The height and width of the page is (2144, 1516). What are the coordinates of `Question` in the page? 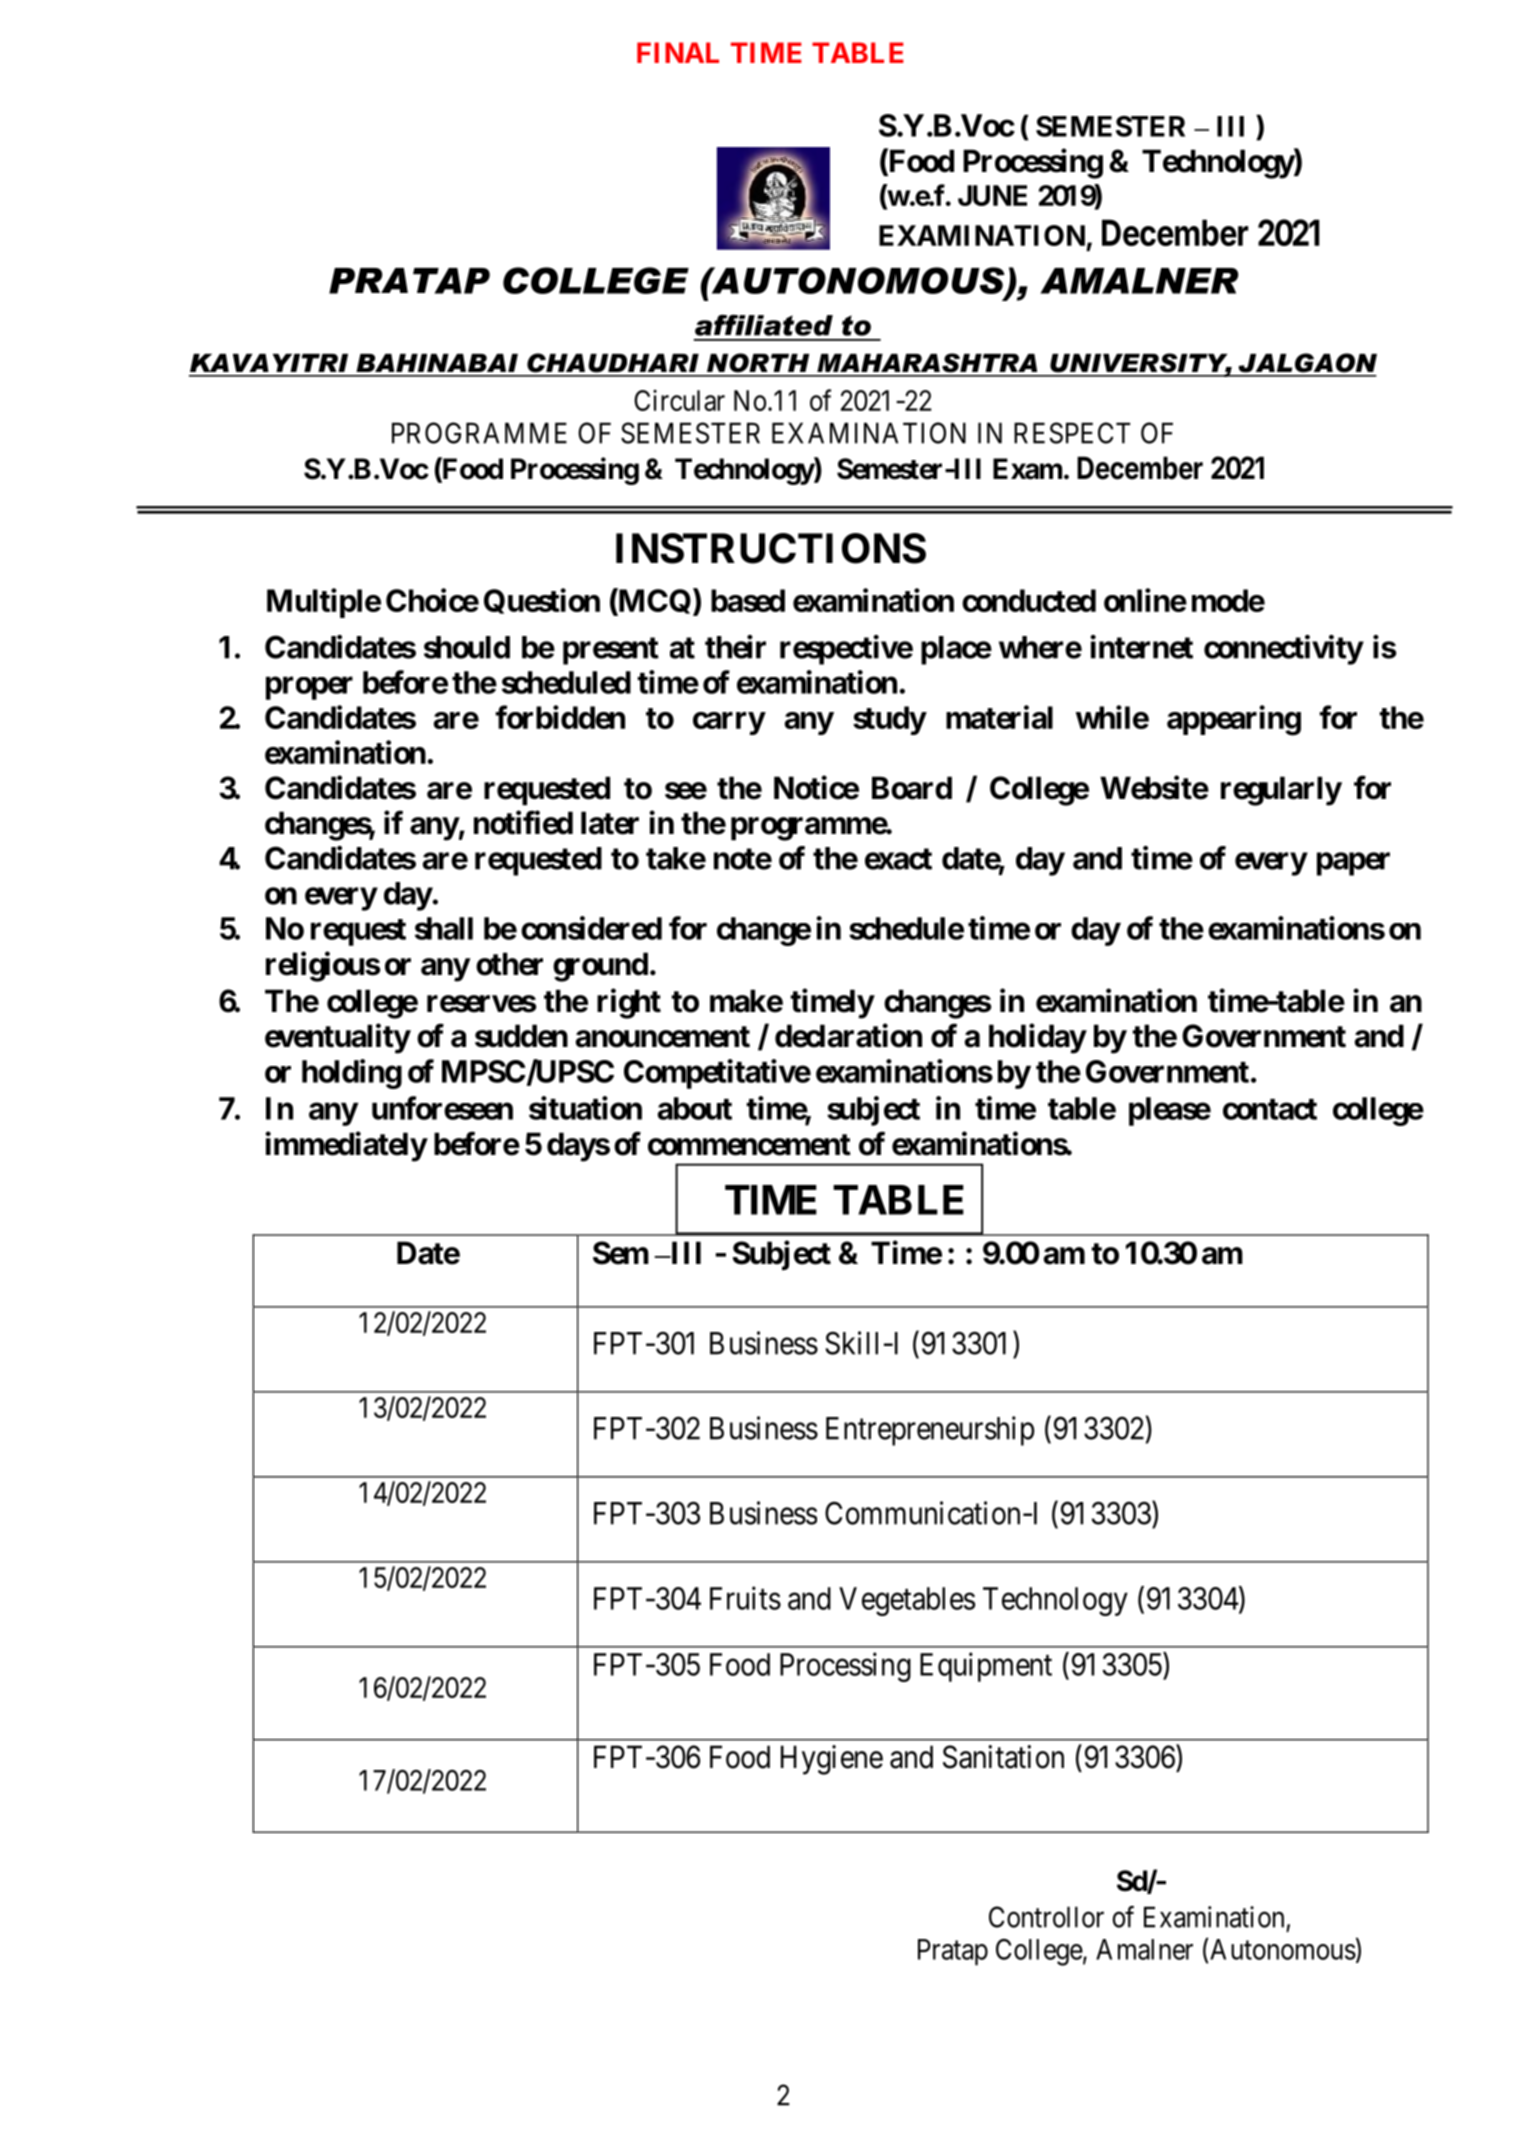 It's located at (542, 601).
